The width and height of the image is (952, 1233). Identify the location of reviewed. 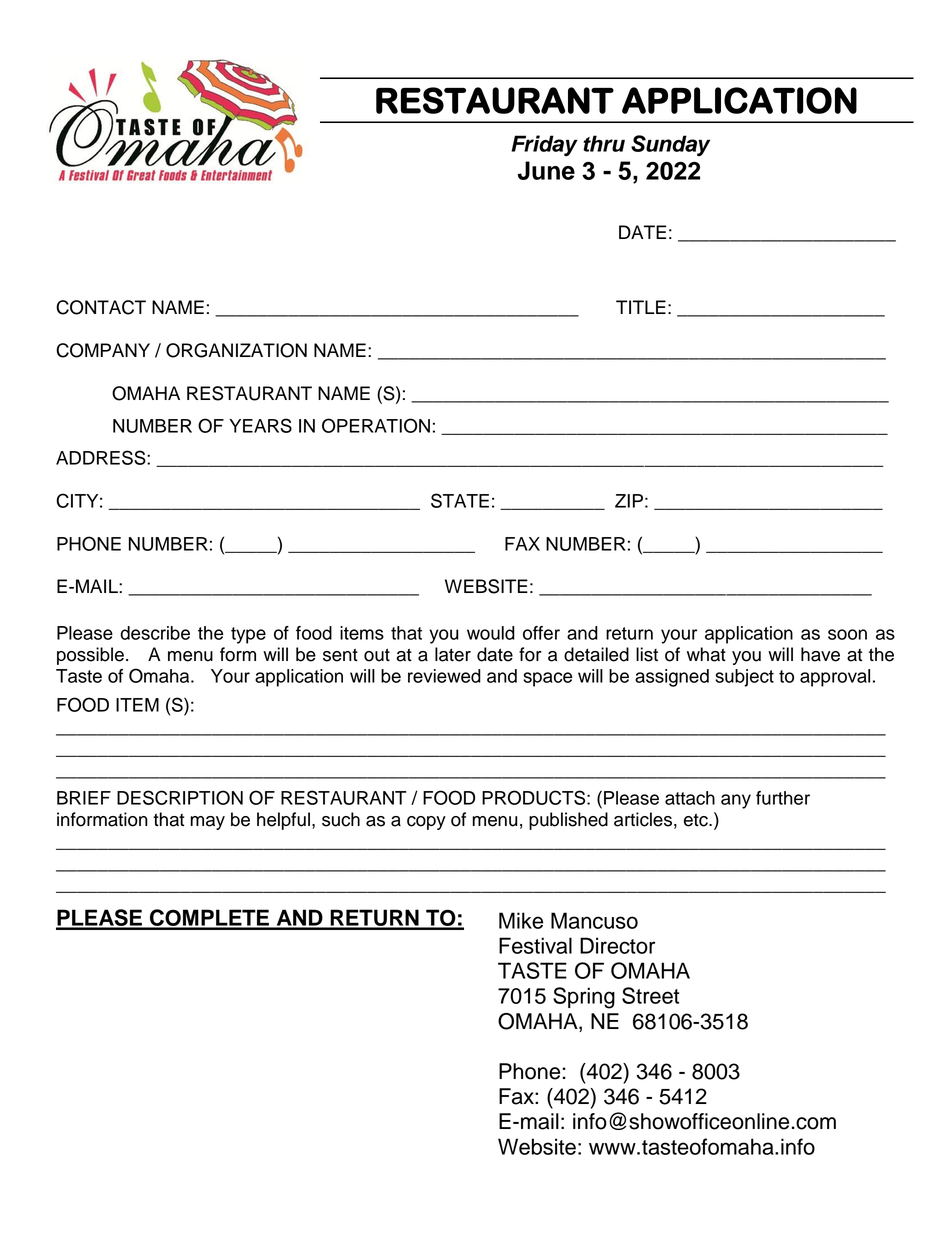
(444, 676).
